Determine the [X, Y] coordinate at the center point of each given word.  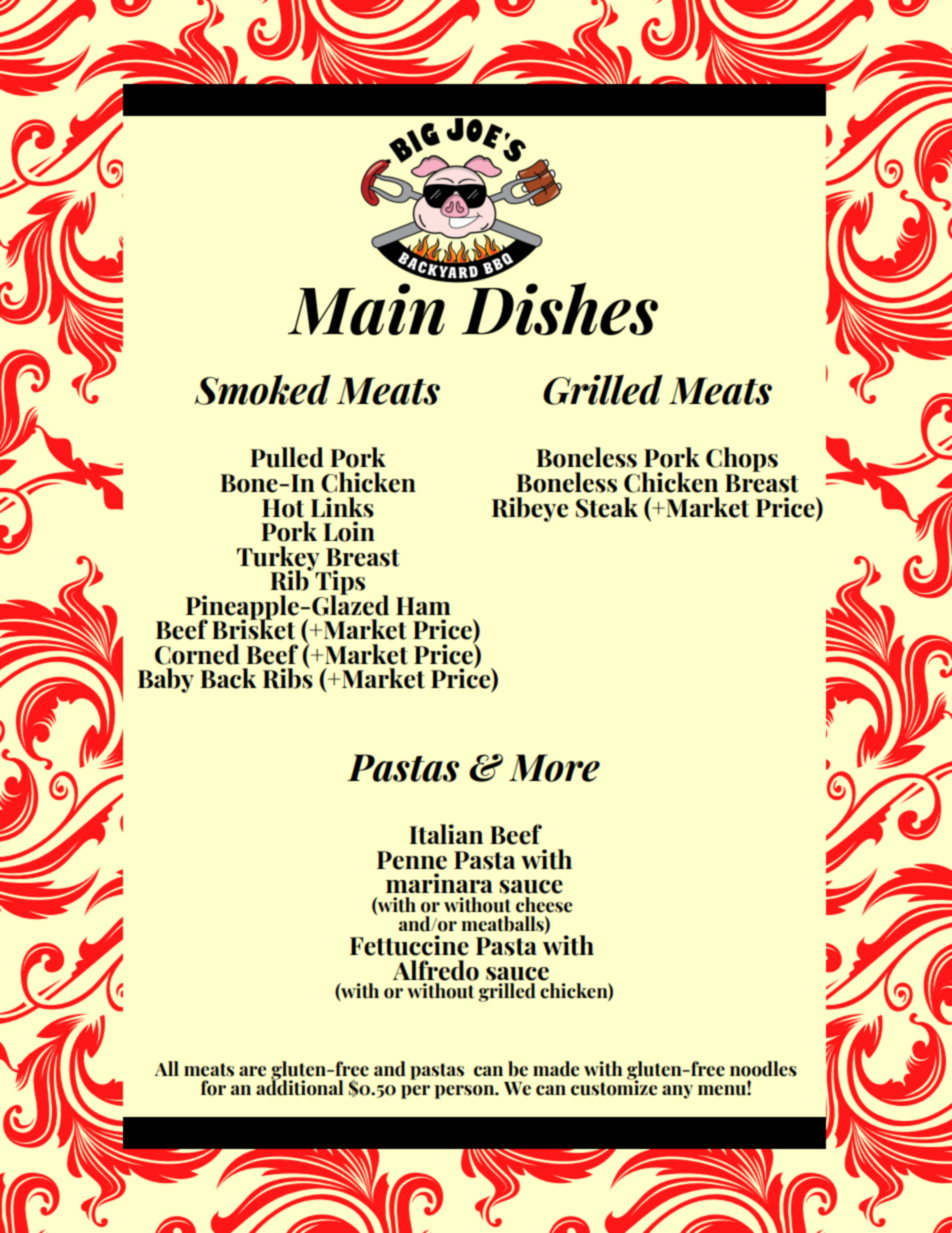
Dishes [558, 307]
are [252, 1071]
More [554, 768]
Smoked [262, 389]
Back [228, 678]
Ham [423, 606]
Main [367, 307]
